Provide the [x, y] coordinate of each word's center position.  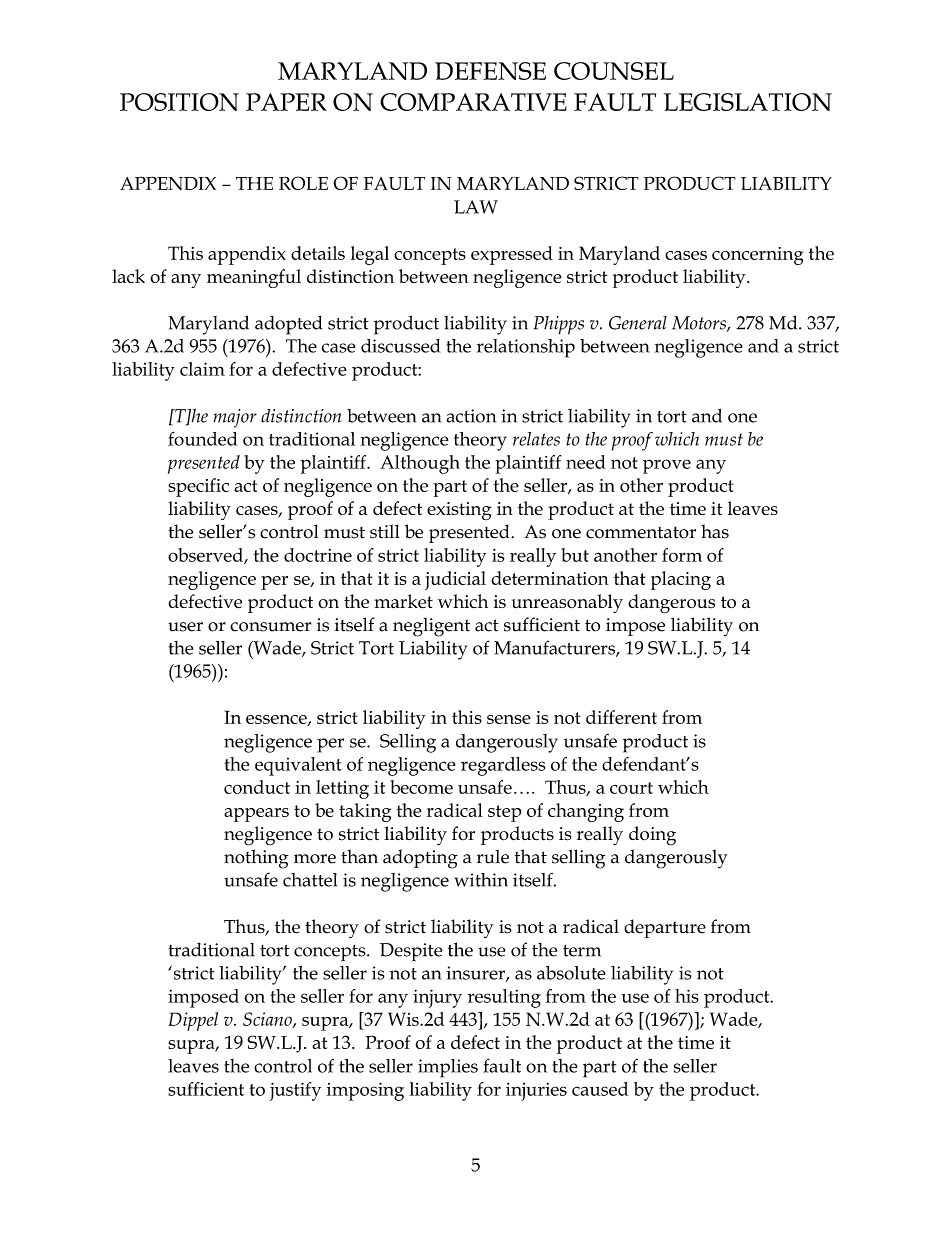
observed [206, 556]
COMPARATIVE [473, 102]
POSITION [179, 102]
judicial [455, 580]
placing [681, 580]
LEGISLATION [748, 102]
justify [295, 1091]
